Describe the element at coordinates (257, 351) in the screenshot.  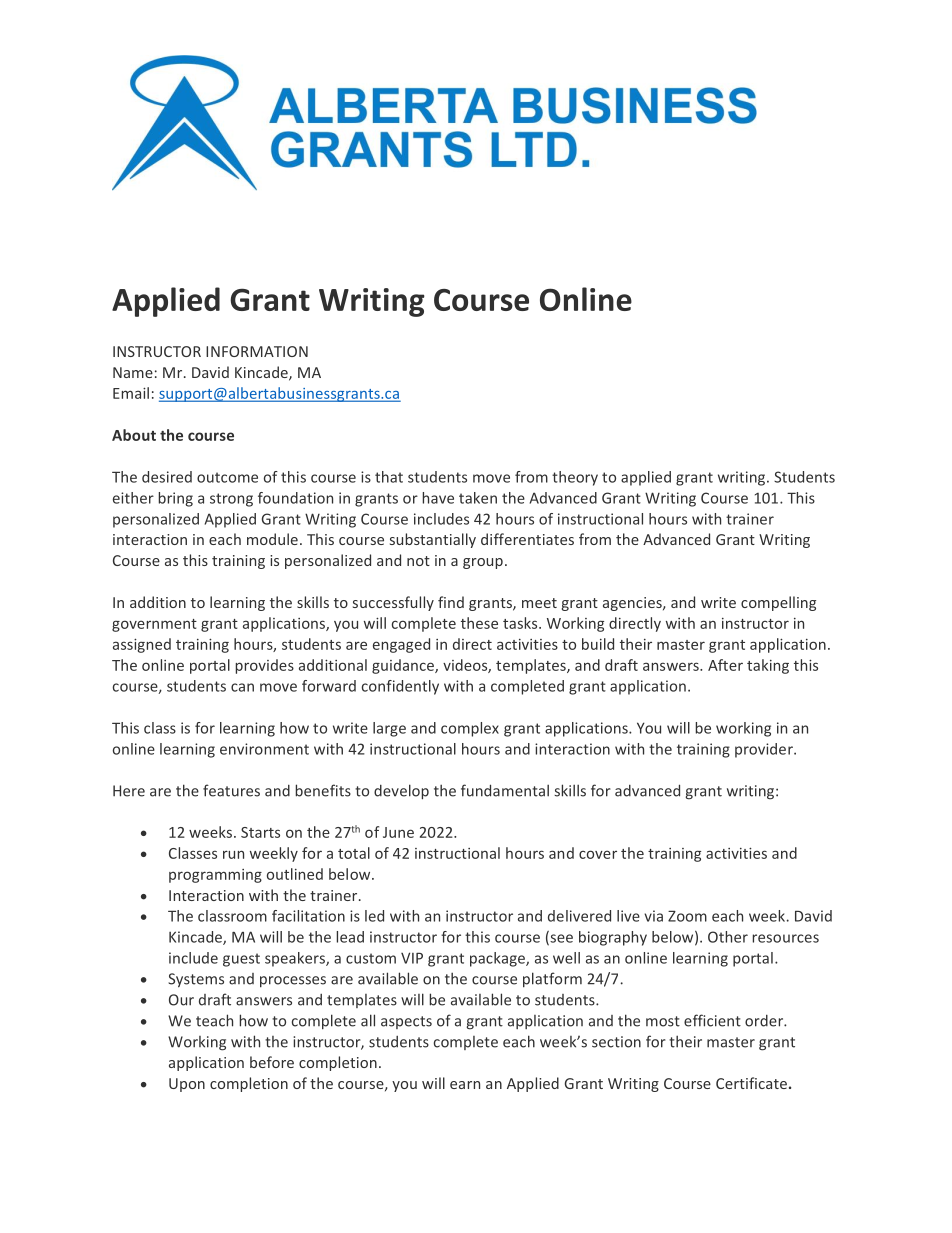
I see `INFORMATION` at that location.
